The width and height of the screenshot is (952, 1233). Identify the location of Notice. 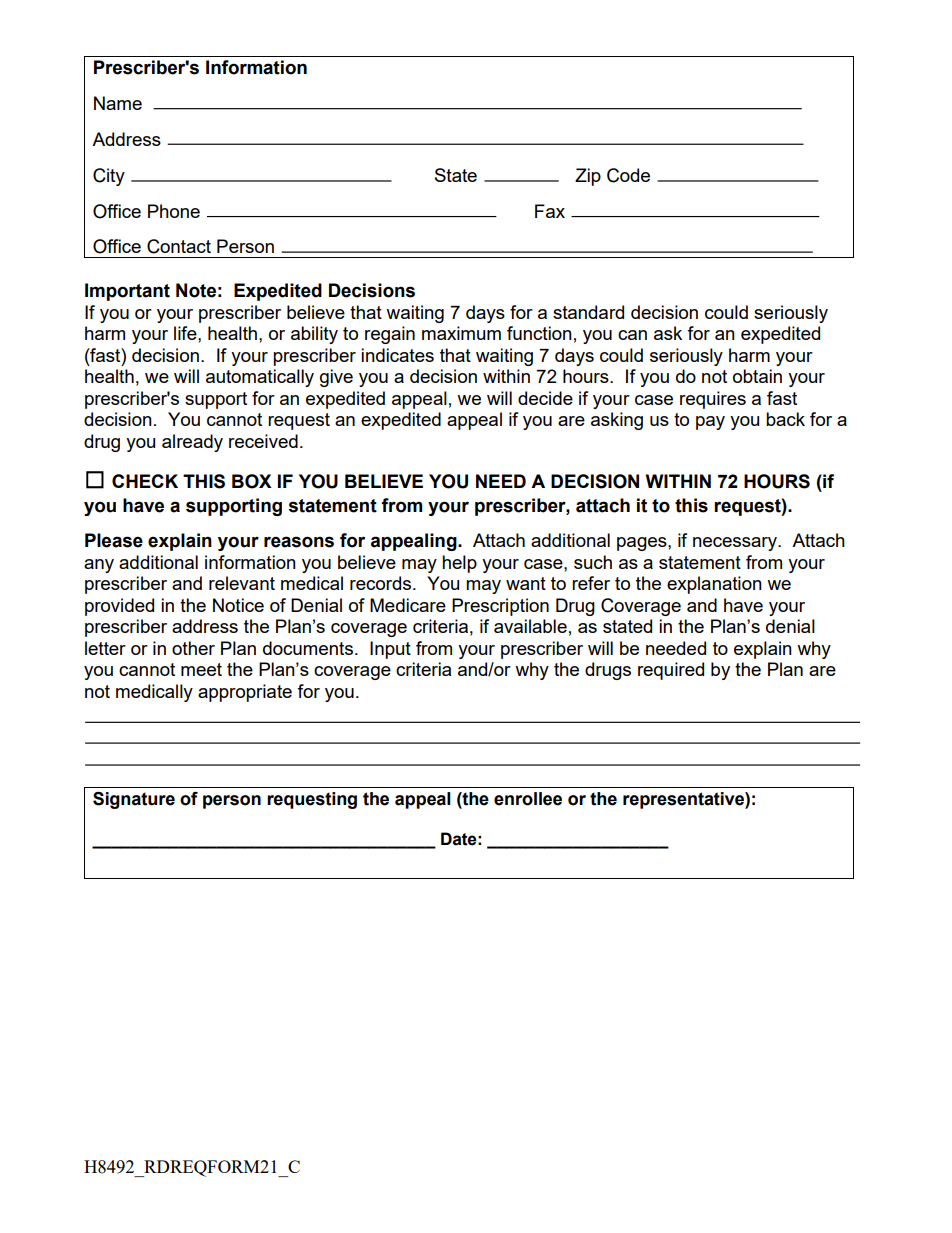
(238, 605).
